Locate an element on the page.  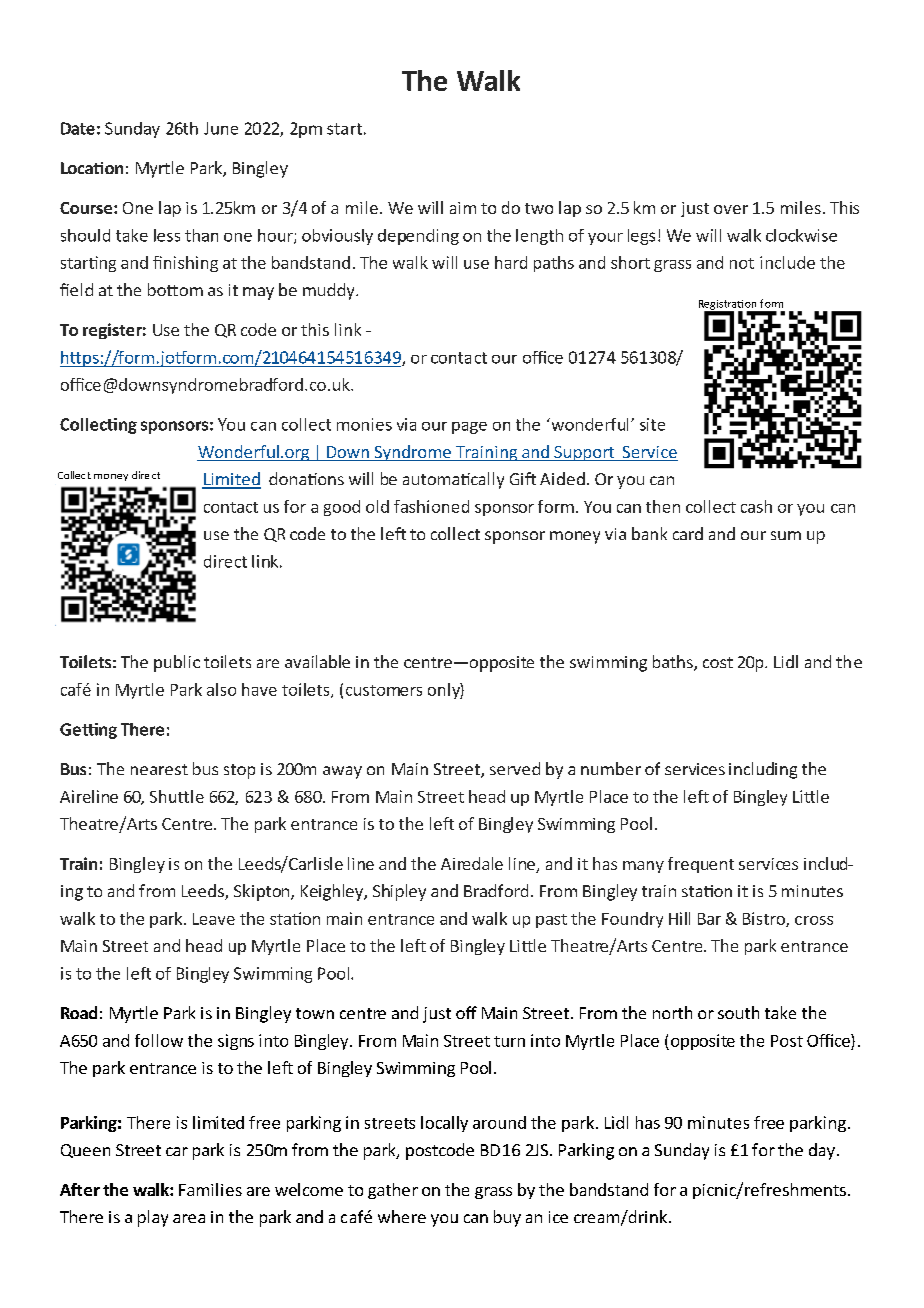
buy is located at coordinates (507, 1218).
